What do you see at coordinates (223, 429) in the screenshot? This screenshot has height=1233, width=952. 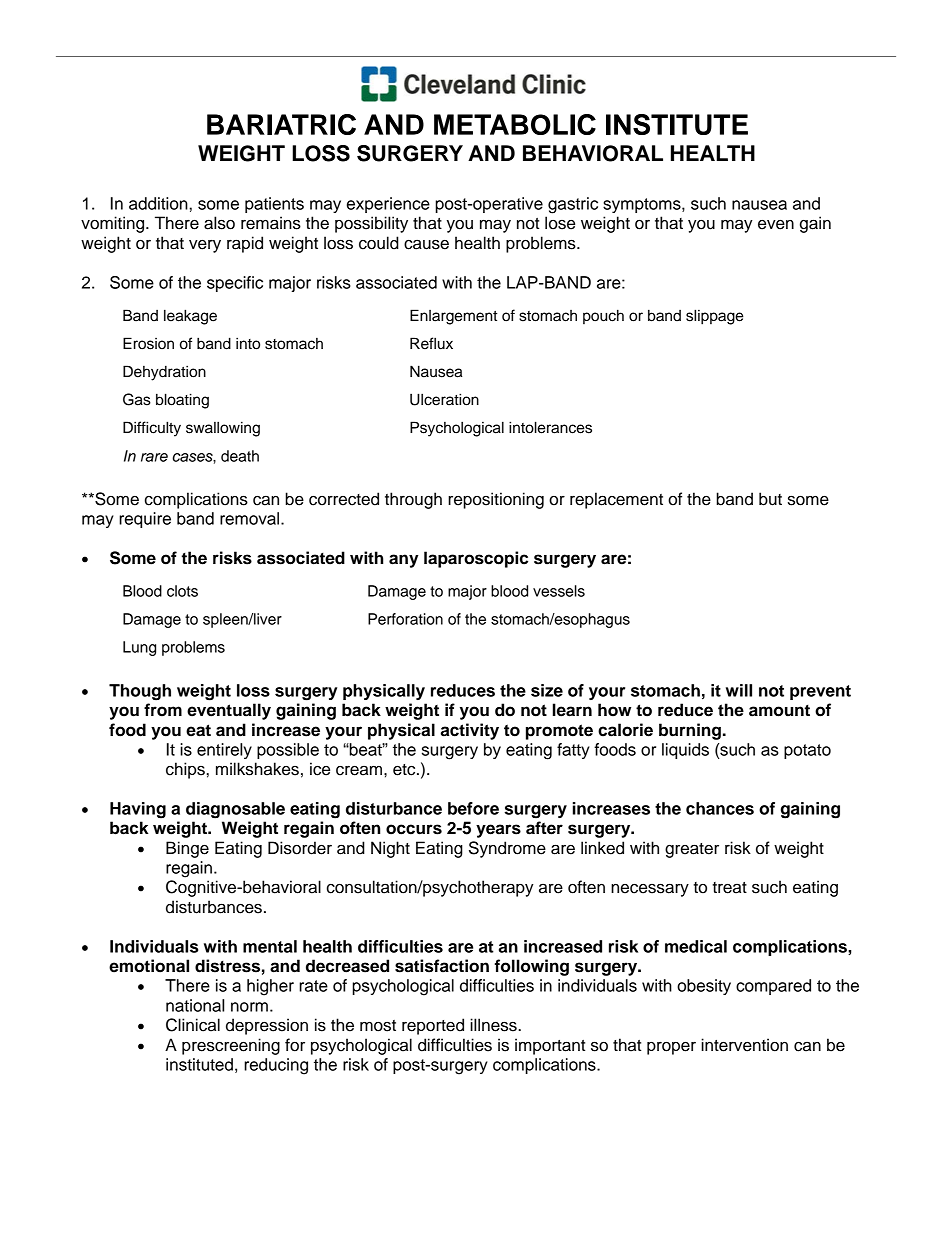 I see `swallowing` at bounding box center [223, 429].
